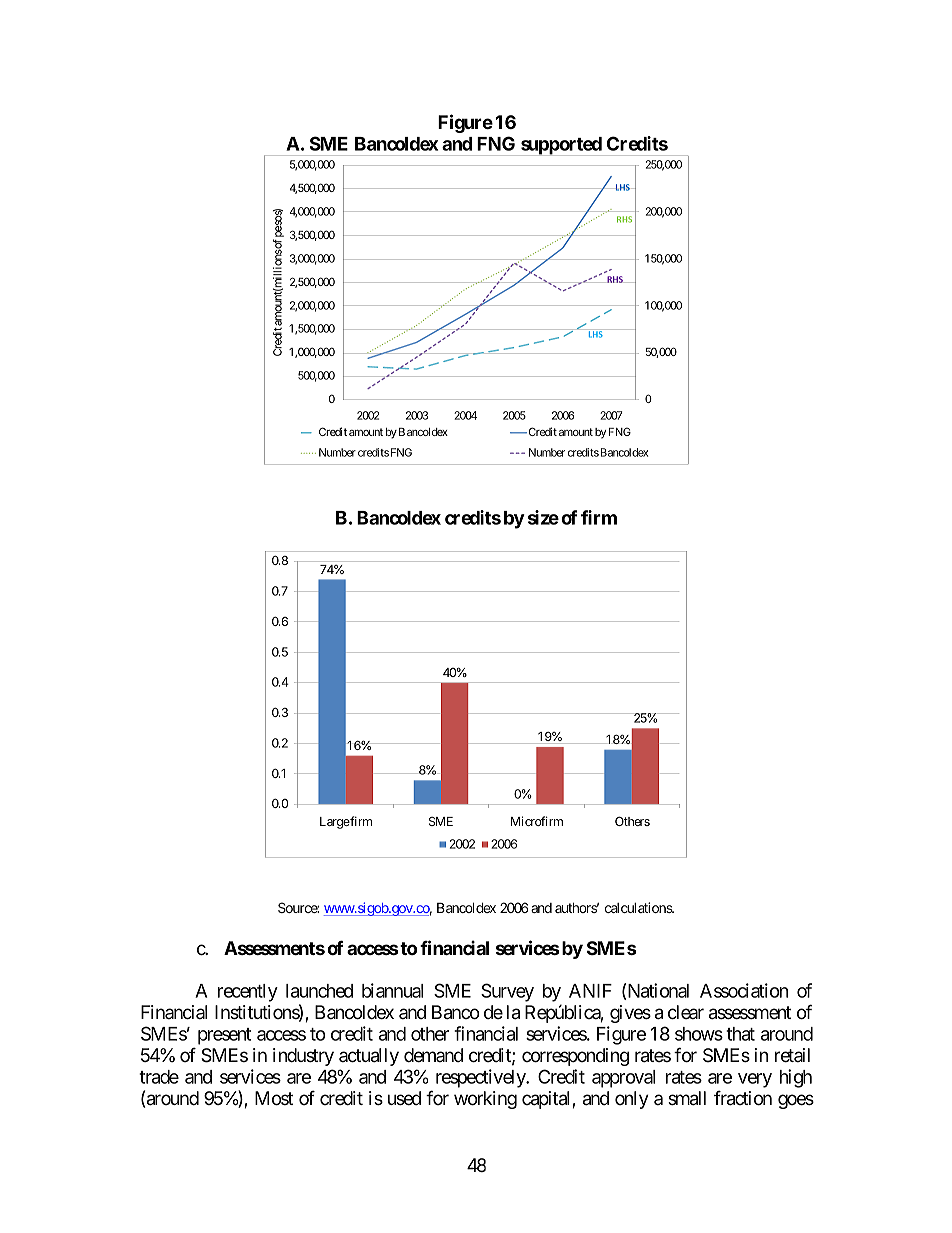  I want to click on size, so click(543, 517).
